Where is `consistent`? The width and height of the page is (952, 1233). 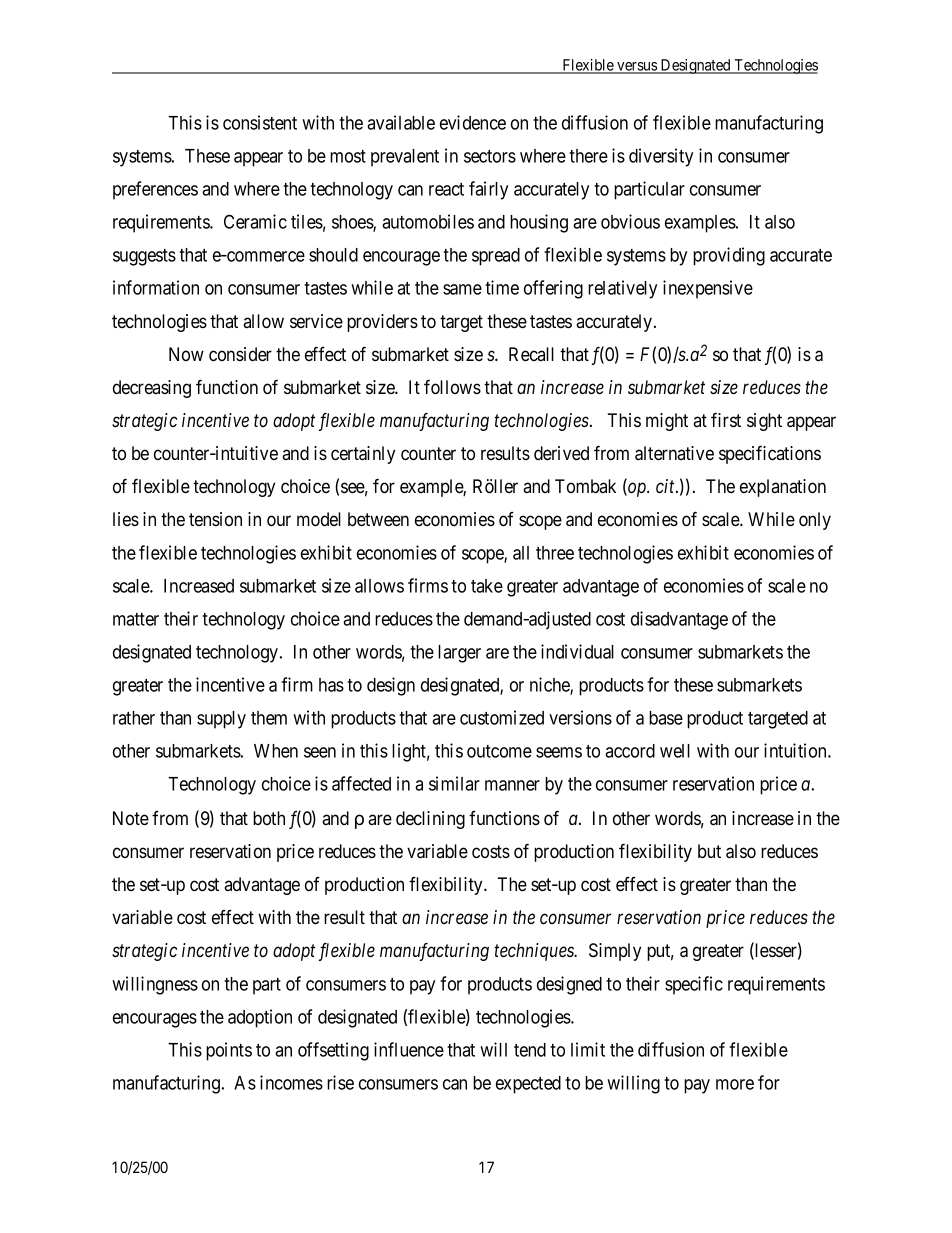
consistent is located at coordinates (260, 122).
